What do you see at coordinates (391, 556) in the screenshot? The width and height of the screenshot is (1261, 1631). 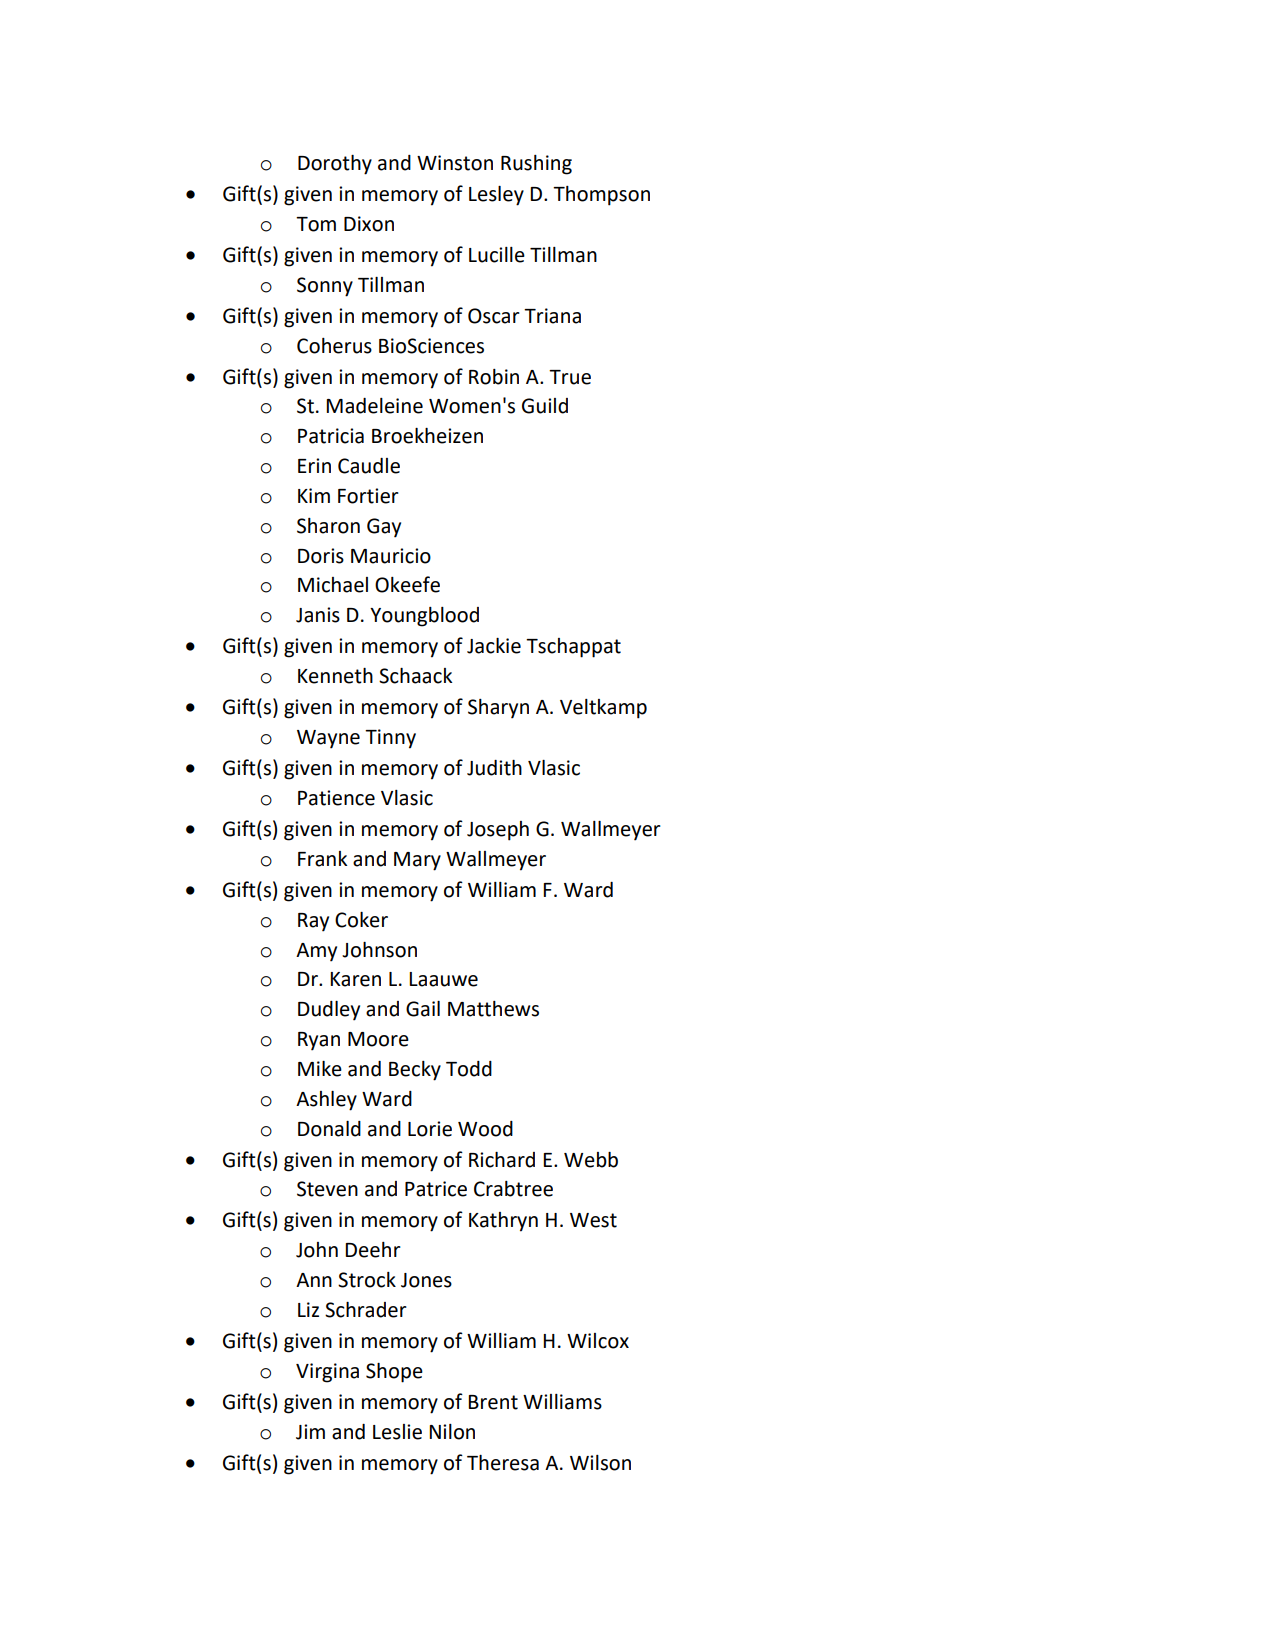 I see `Mauricio` at bounding box center [391, 556].
